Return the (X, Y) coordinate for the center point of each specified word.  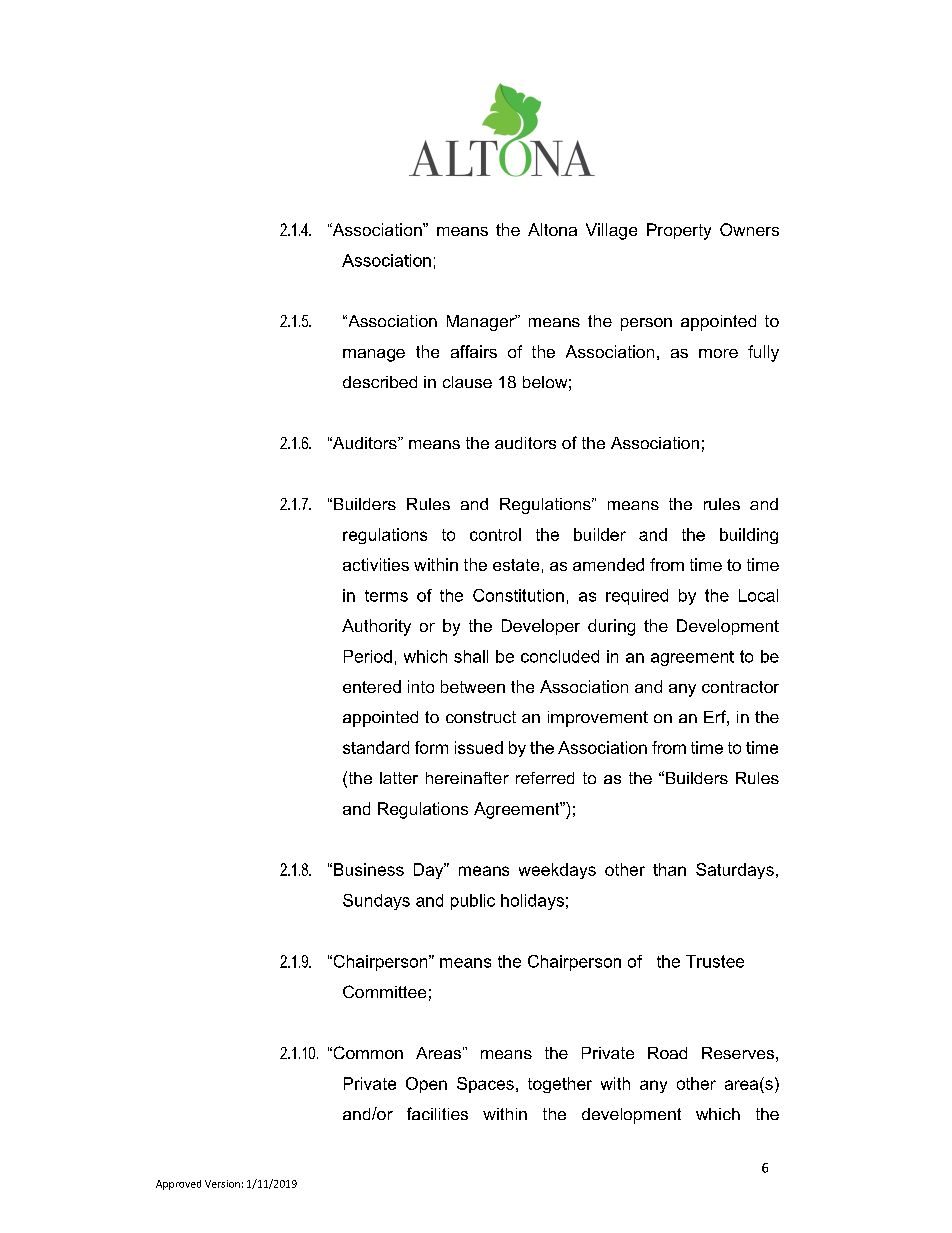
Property (679, 231)
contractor (740, 687)
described (380, 382)
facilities (437, 1113)
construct (481, 717)
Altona (552, 229)
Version (222, 1184)
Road (667, 1053)
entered (372, 686)
